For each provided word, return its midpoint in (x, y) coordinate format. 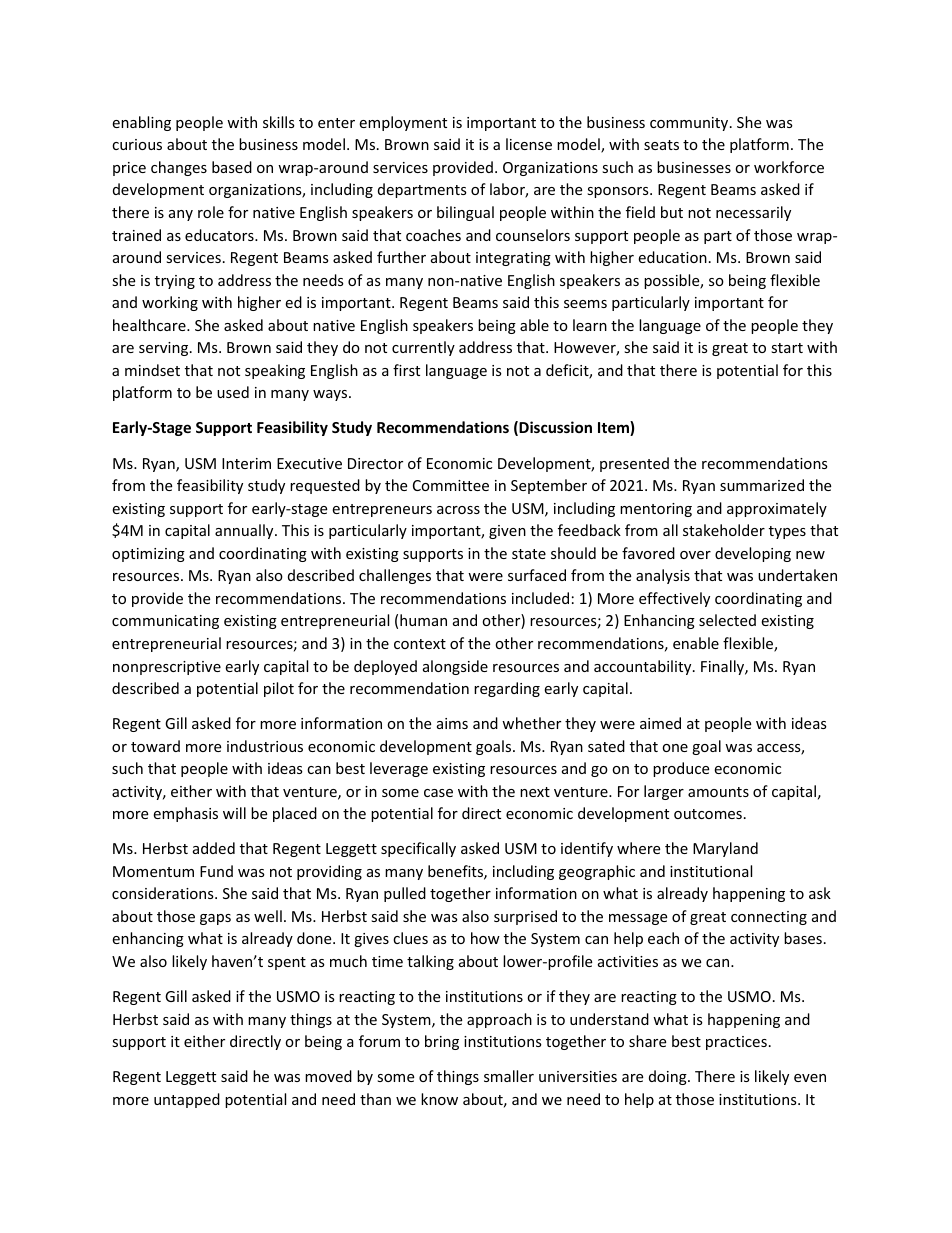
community (690, 124)
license (529, 144)
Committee (451, 485)
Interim (246, 463)
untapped (187, 1100)
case (438, 793)
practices (736, 1043)
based (232, 167)
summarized (762, 485)
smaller (509, 1076)
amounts (718, 792)
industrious (265, 746)
